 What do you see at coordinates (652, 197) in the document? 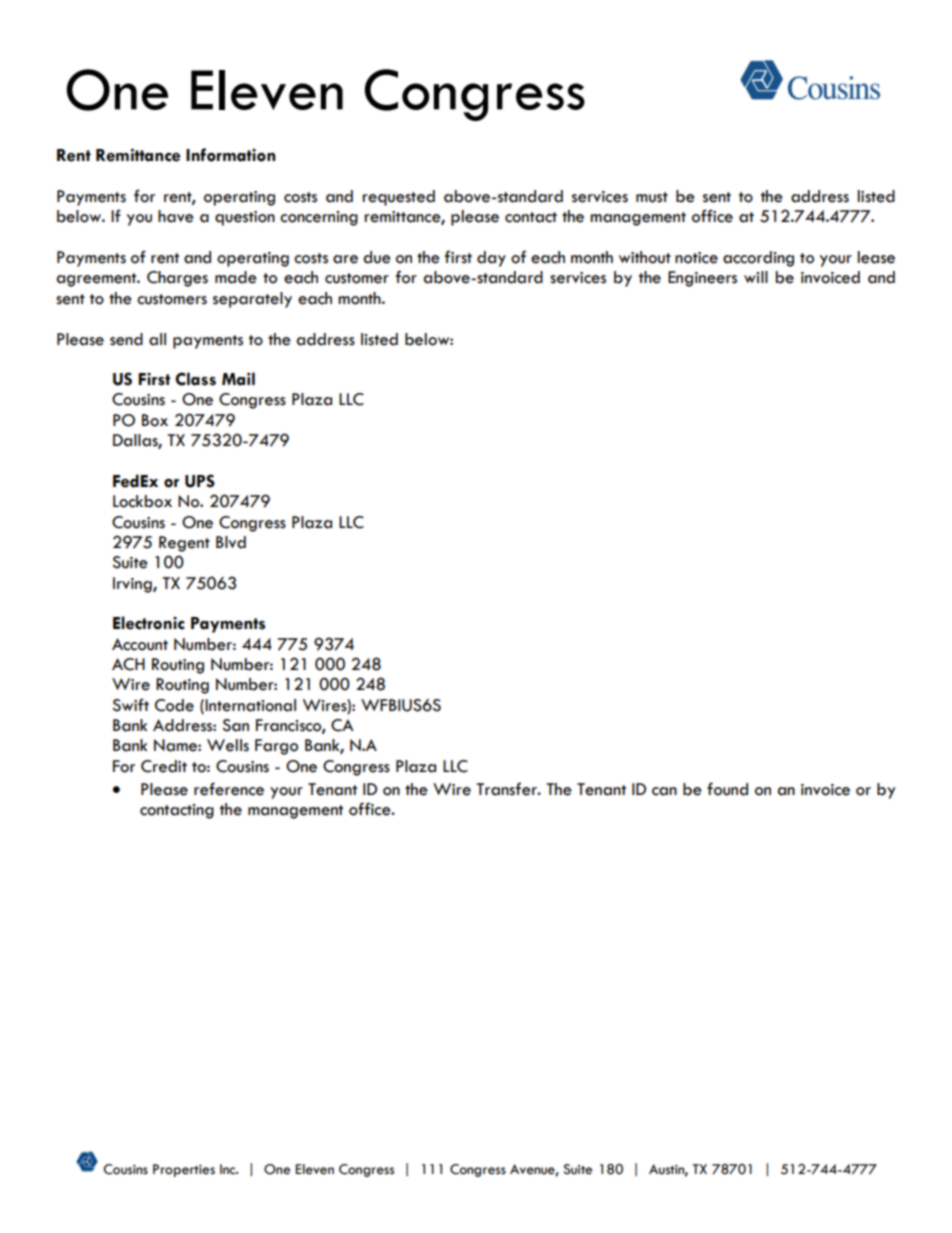
I see `must` at bounding box center [652, 197].
